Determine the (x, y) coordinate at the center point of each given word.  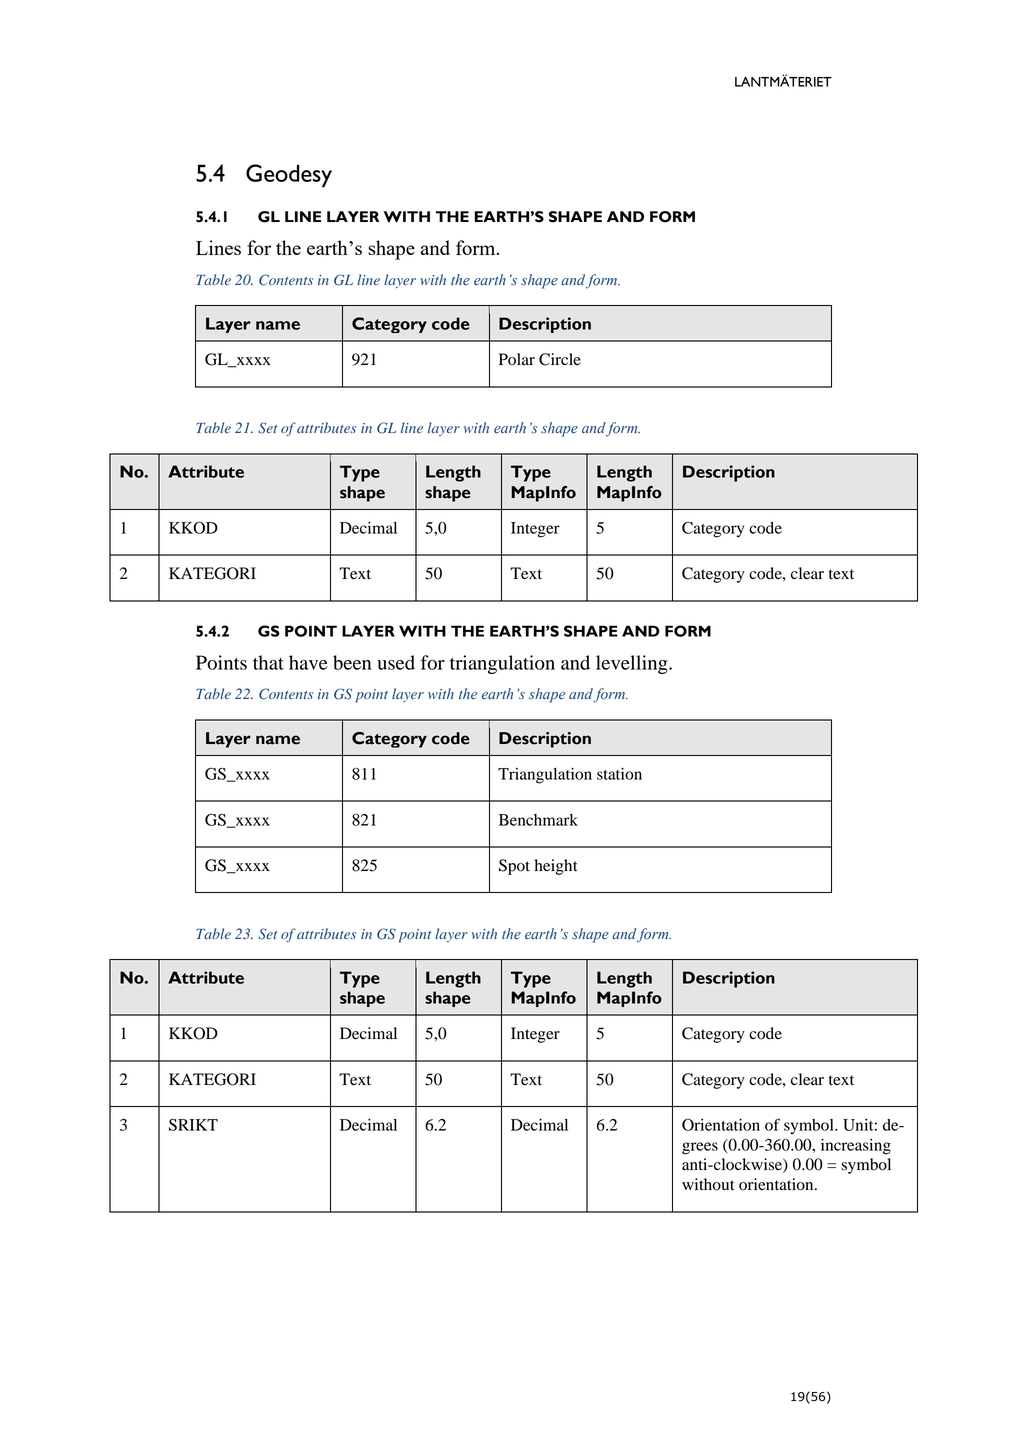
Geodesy (289, 176)
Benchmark (538, 820)
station (619, 774)
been (352, 662)
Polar (517, 359)
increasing (856, 1147)
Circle (560, 359)
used (396, 662)
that (268, 662)
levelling (633, 664)
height (556, 867)
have (308, 662)
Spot (514, 867)
